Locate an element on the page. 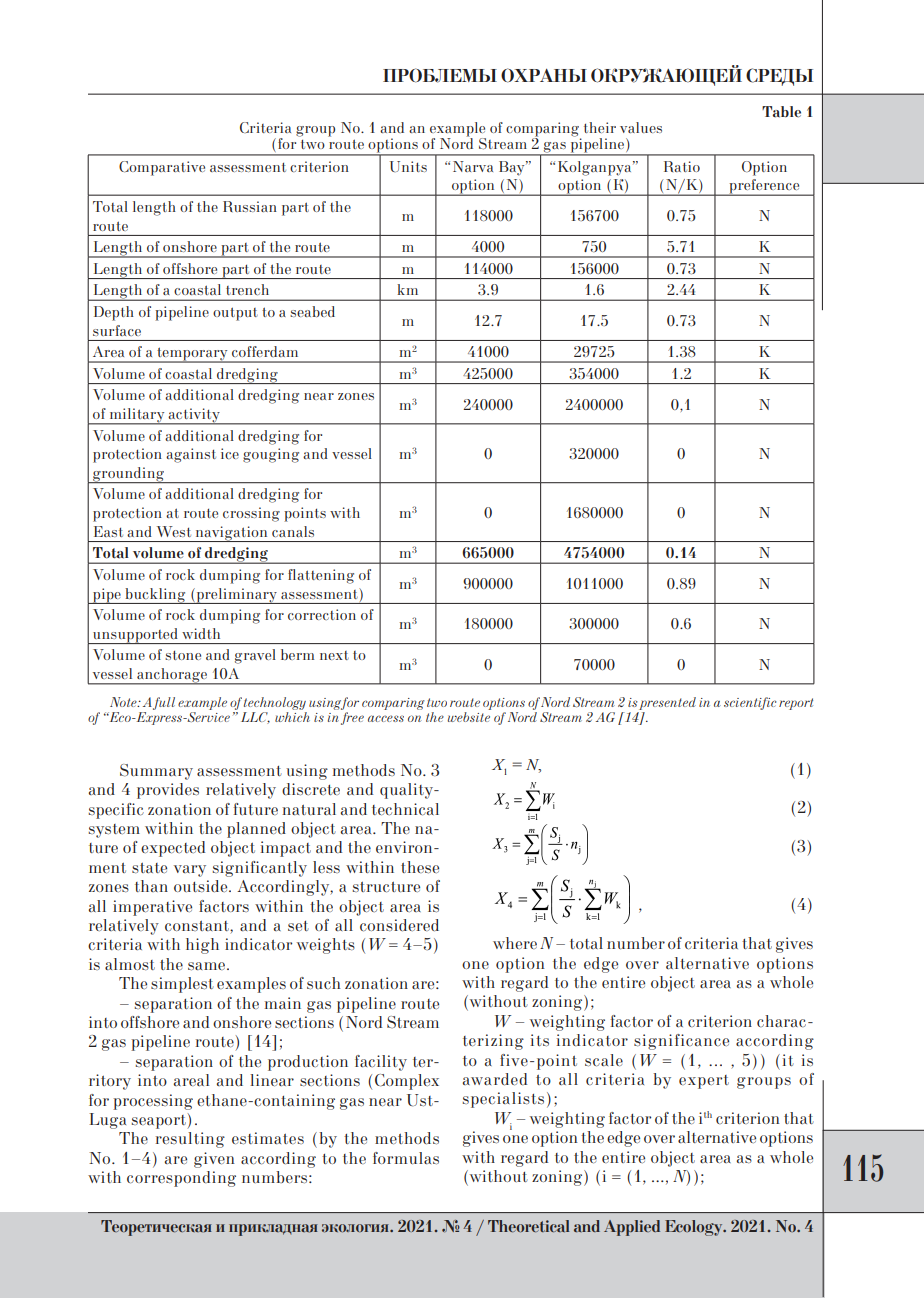 The height and width of the image is (1298, 924). Comparative is located at coordinates (162, 168).
